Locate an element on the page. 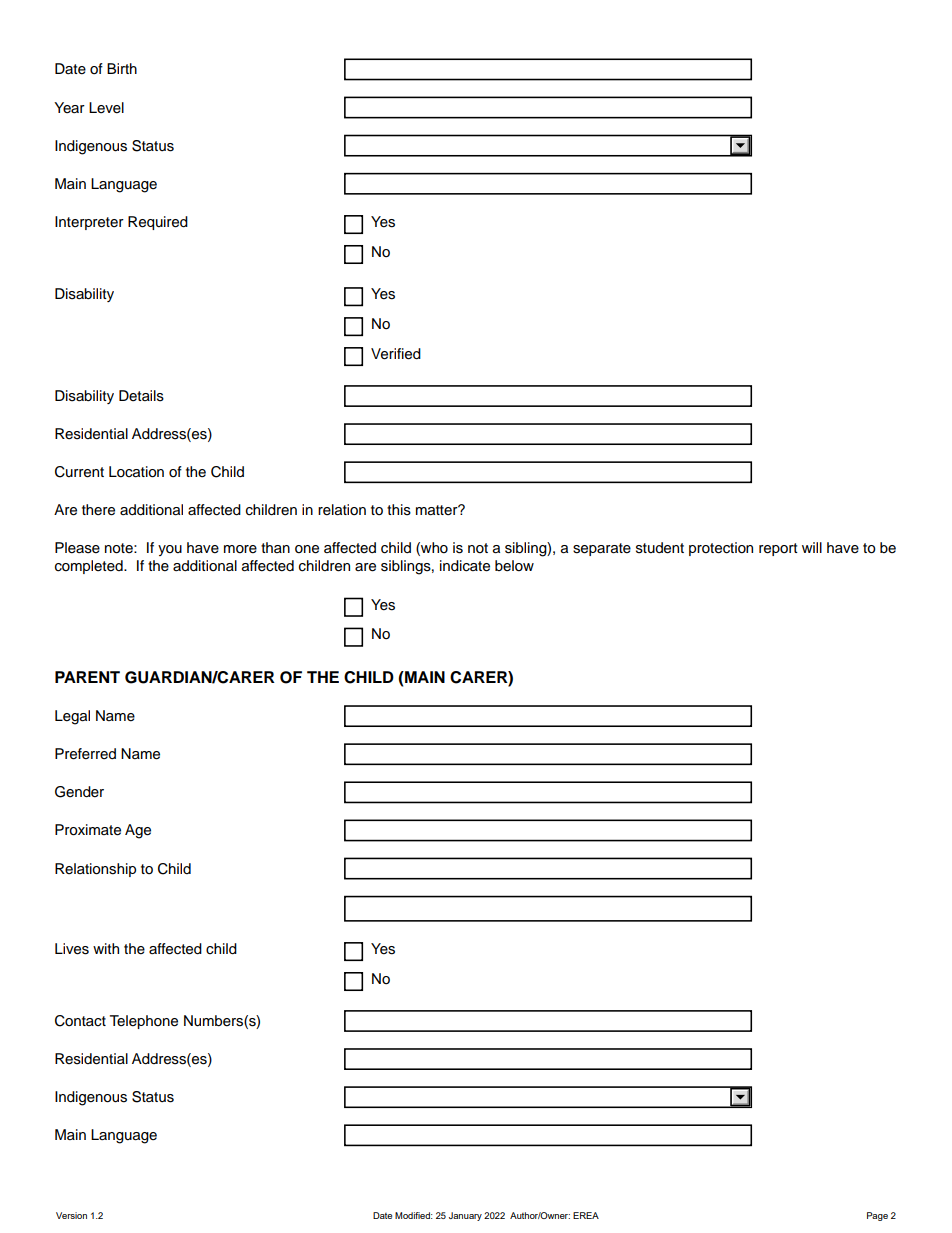  Verified is located at coordinates (396, 354).
